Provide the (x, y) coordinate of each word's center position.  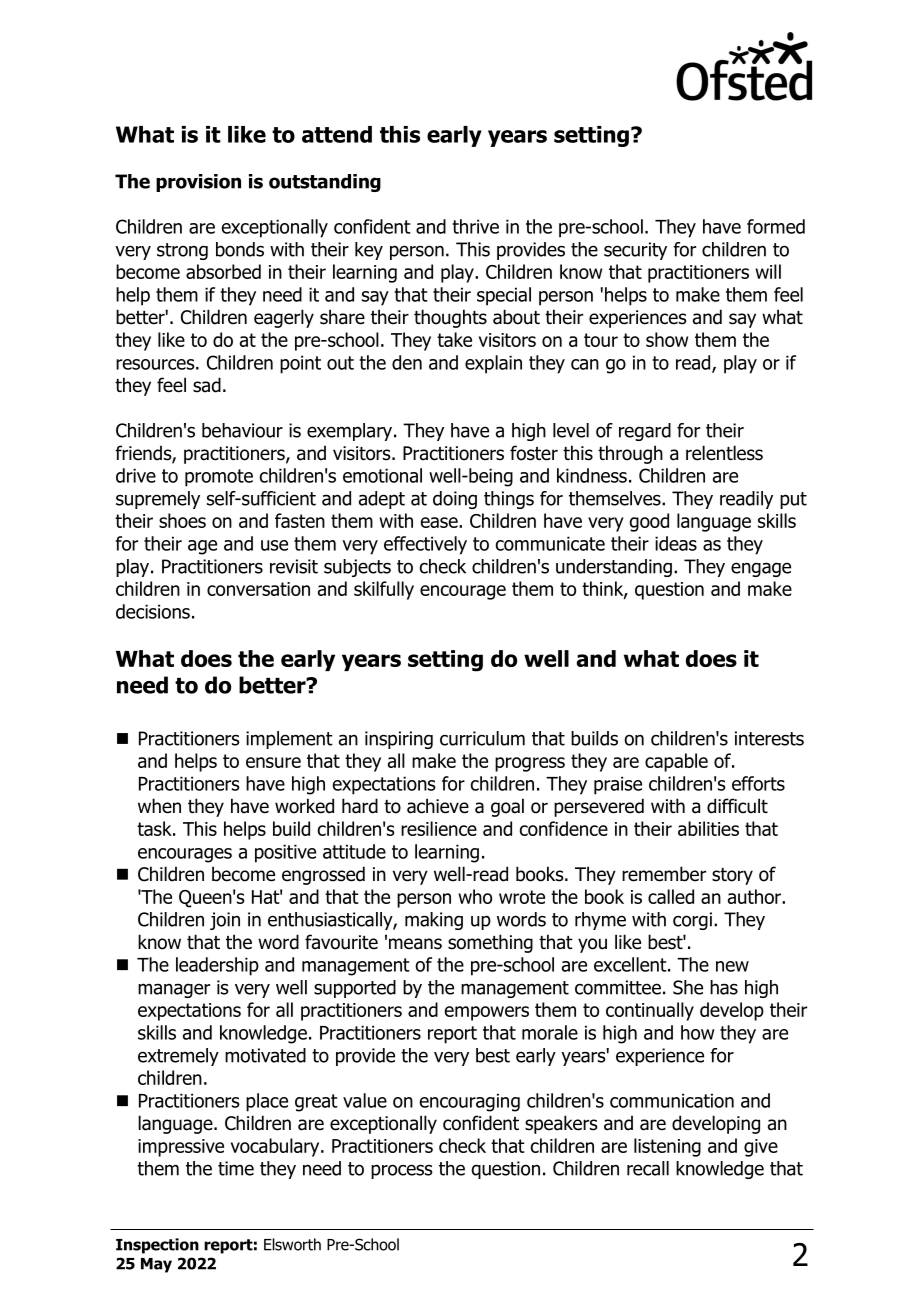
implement (289, 740)
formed (776, 226)
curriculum (482, 738)
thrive (475, 226)
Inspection (157, 1246)
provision (198, 183)
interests (769, 738)
